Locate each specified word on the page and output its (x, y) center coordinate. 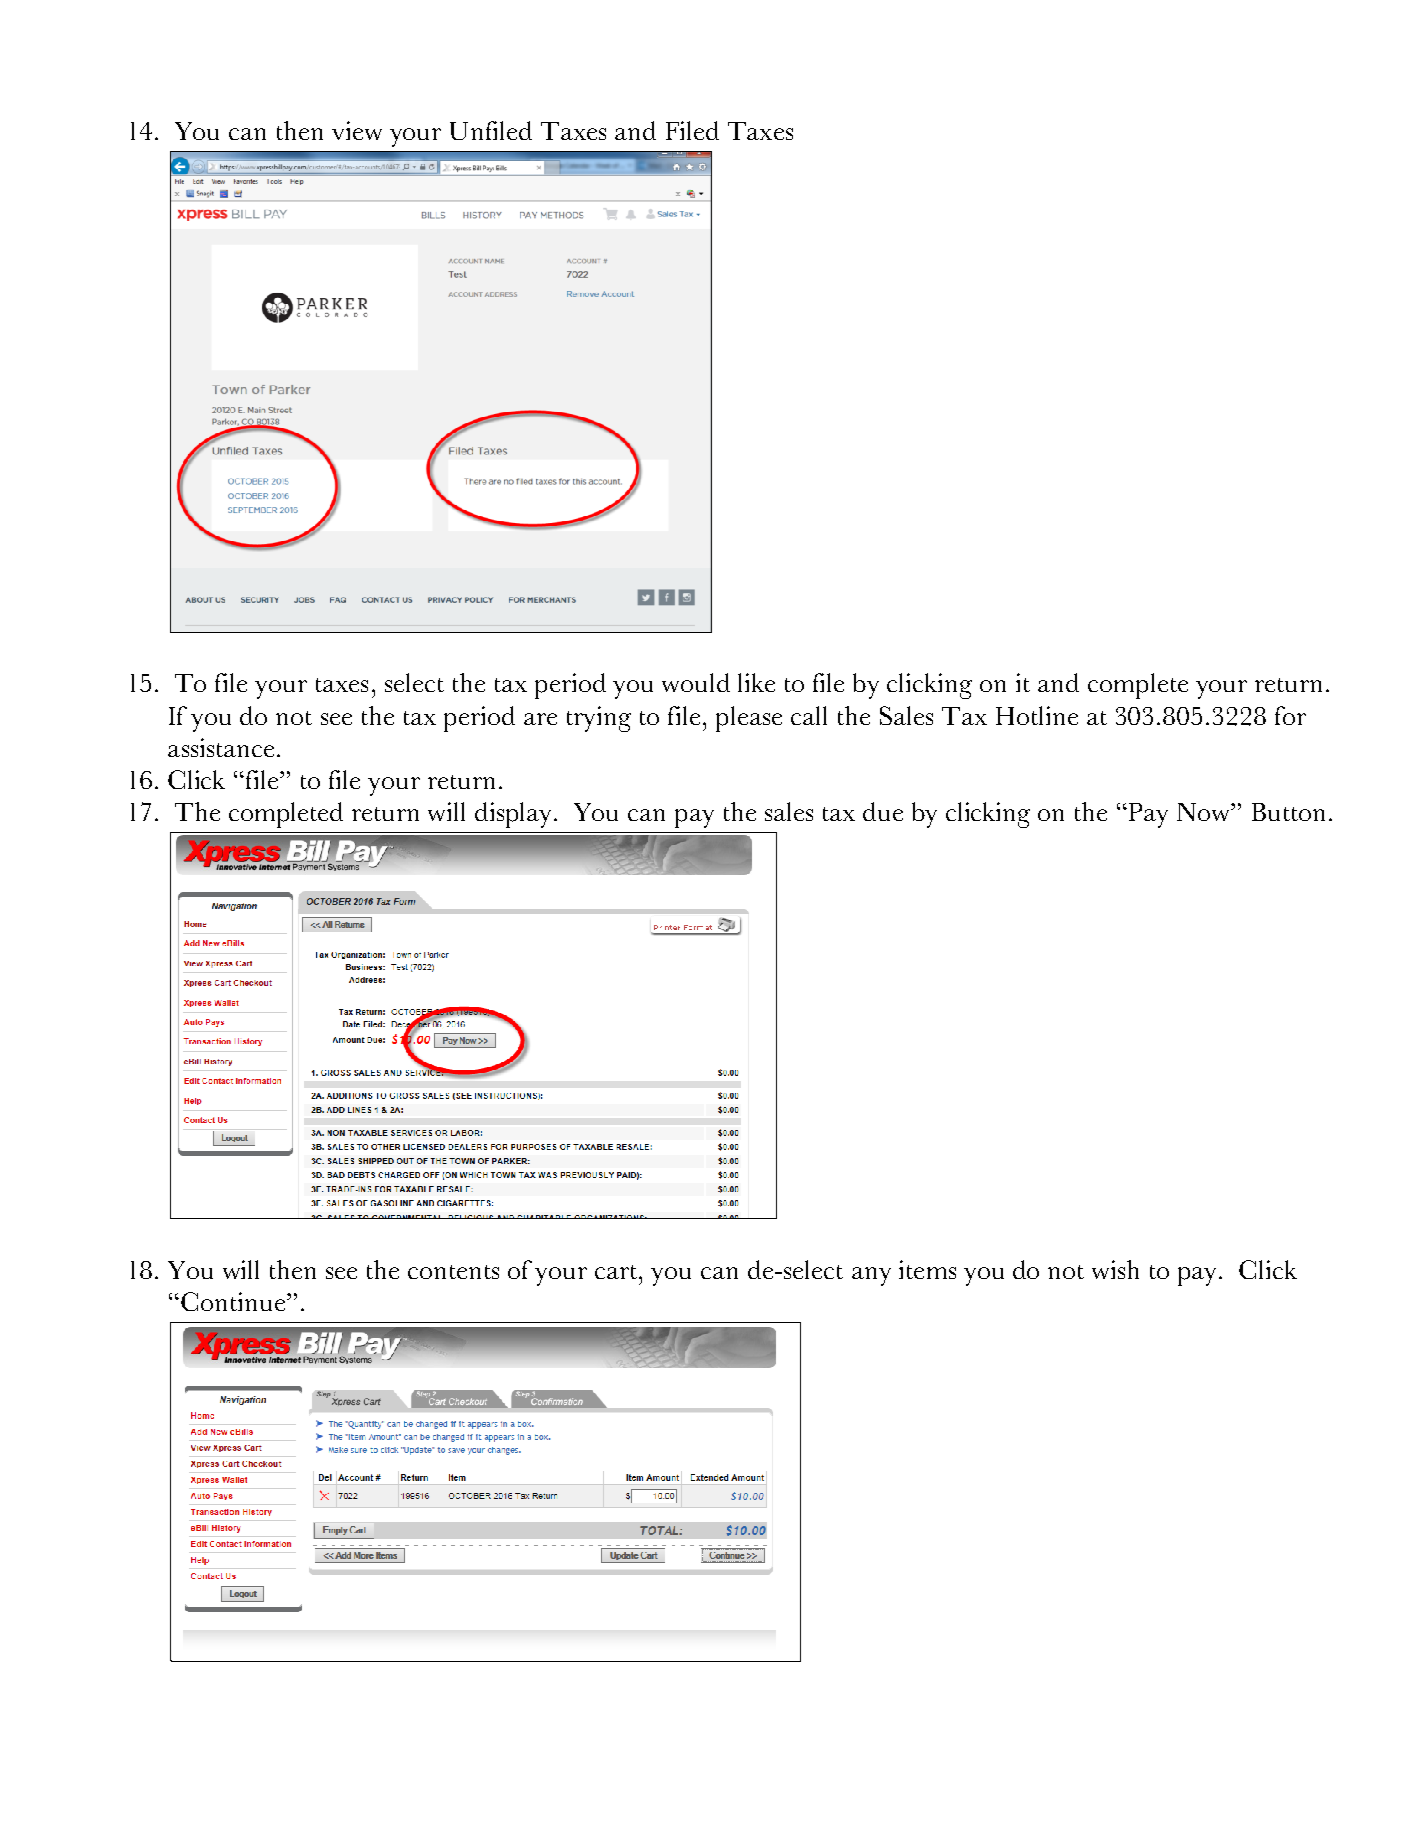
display (515, 815)
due (883, 811)
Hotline (1037, 715)
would (696, 682)
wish (1115, 1269)
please (749, 719)
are (540, 719)
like (756, 682)
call (809, 715)
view (357, 130)
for (1290, 715)
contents (453, 1272)
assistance (221, 747)
